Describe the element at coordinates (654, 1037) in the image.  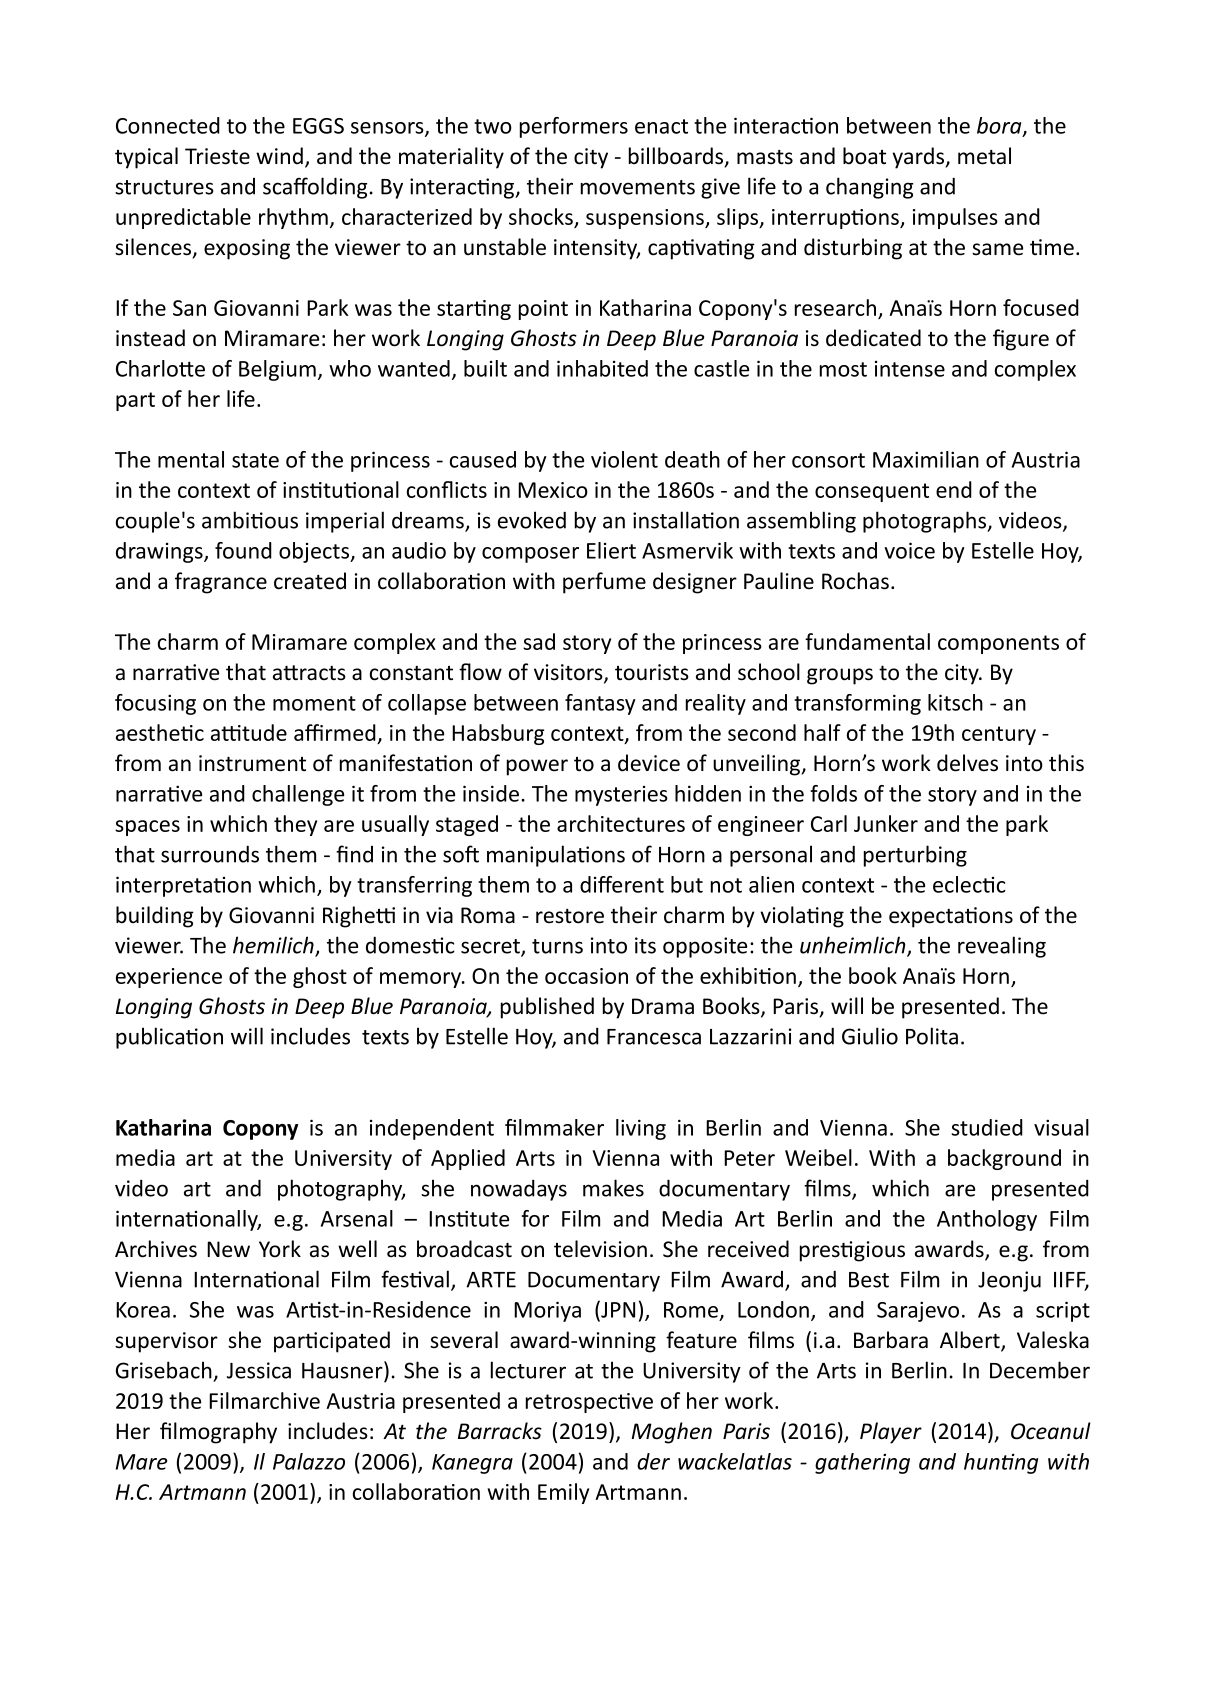
I see `Francesca` at that location.
